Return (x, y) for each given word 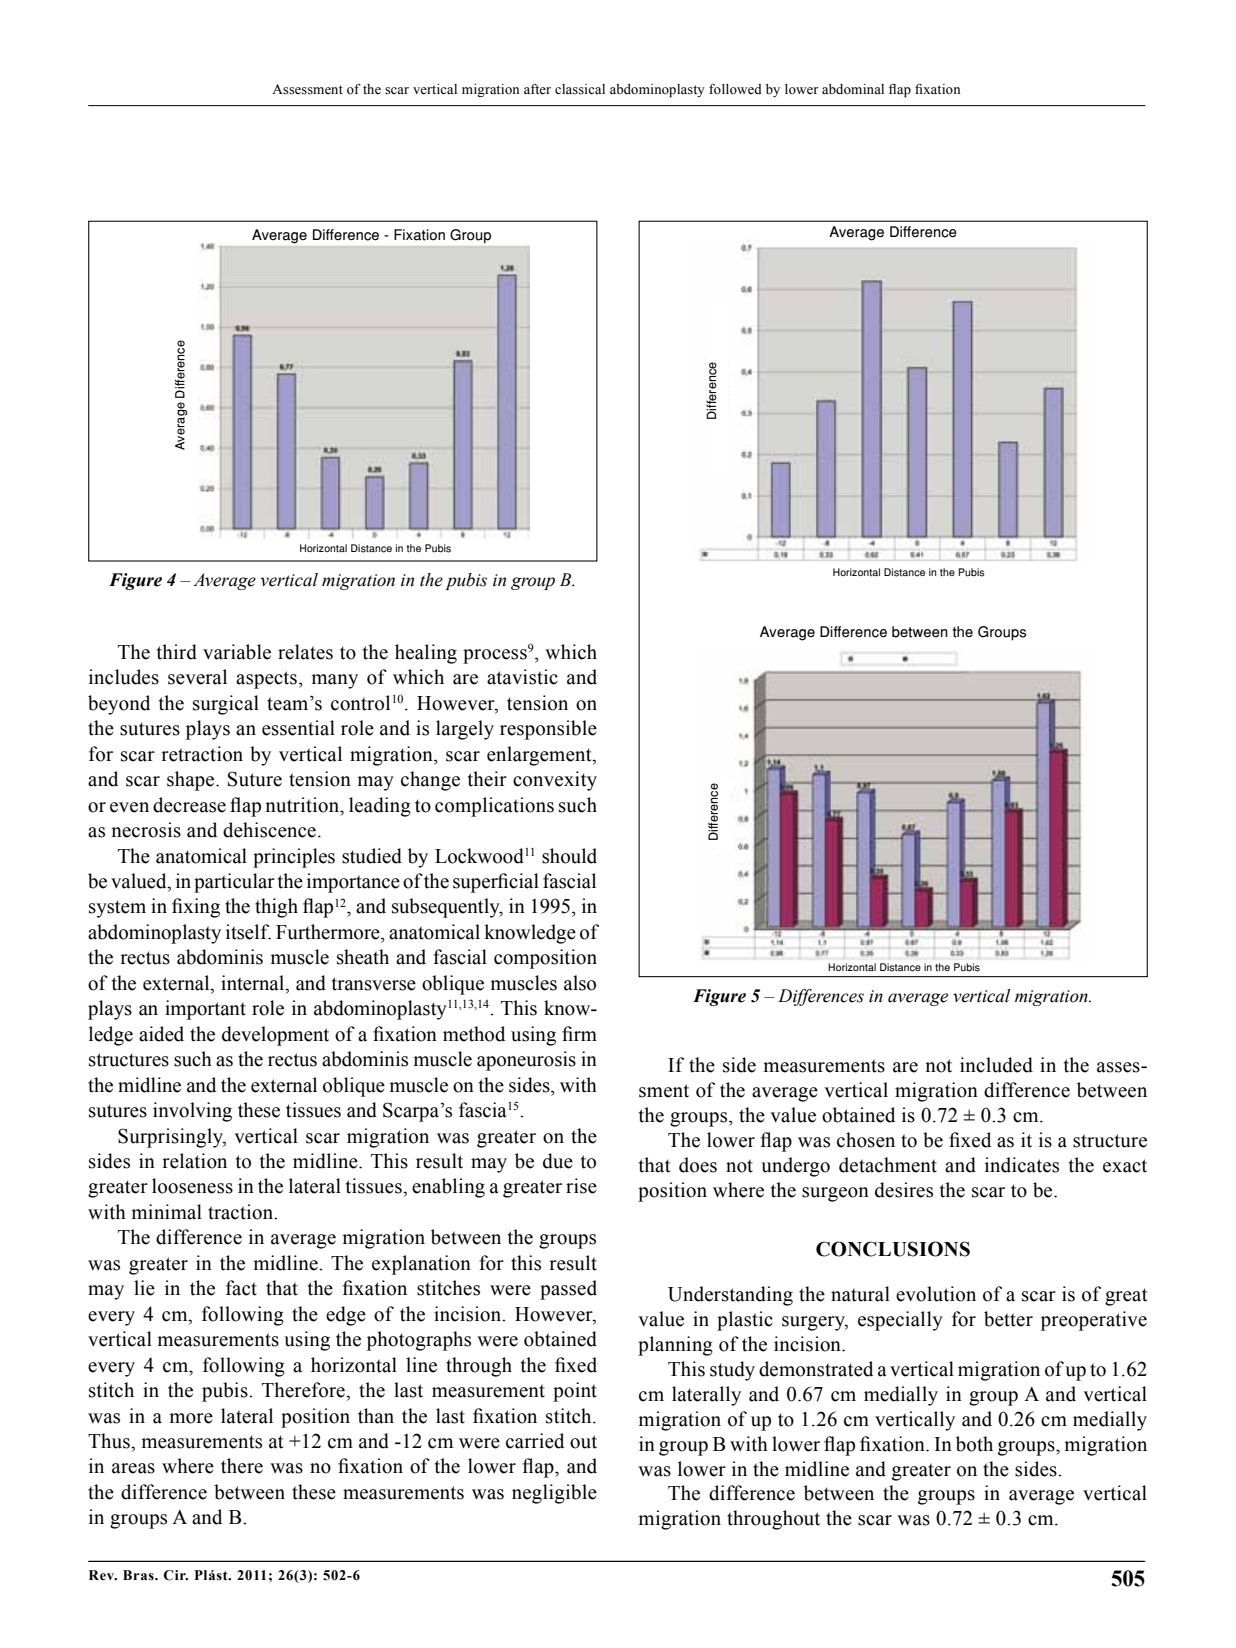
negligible (554, 1494)
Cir (175, 1575)
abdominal (853, 89)
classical (580, 89)
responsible (548, 730)
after (537, 89)
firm (579, 1033)
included (996, 1065)
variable (237, 652)
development (275, 1036)
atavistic (522, 677)
